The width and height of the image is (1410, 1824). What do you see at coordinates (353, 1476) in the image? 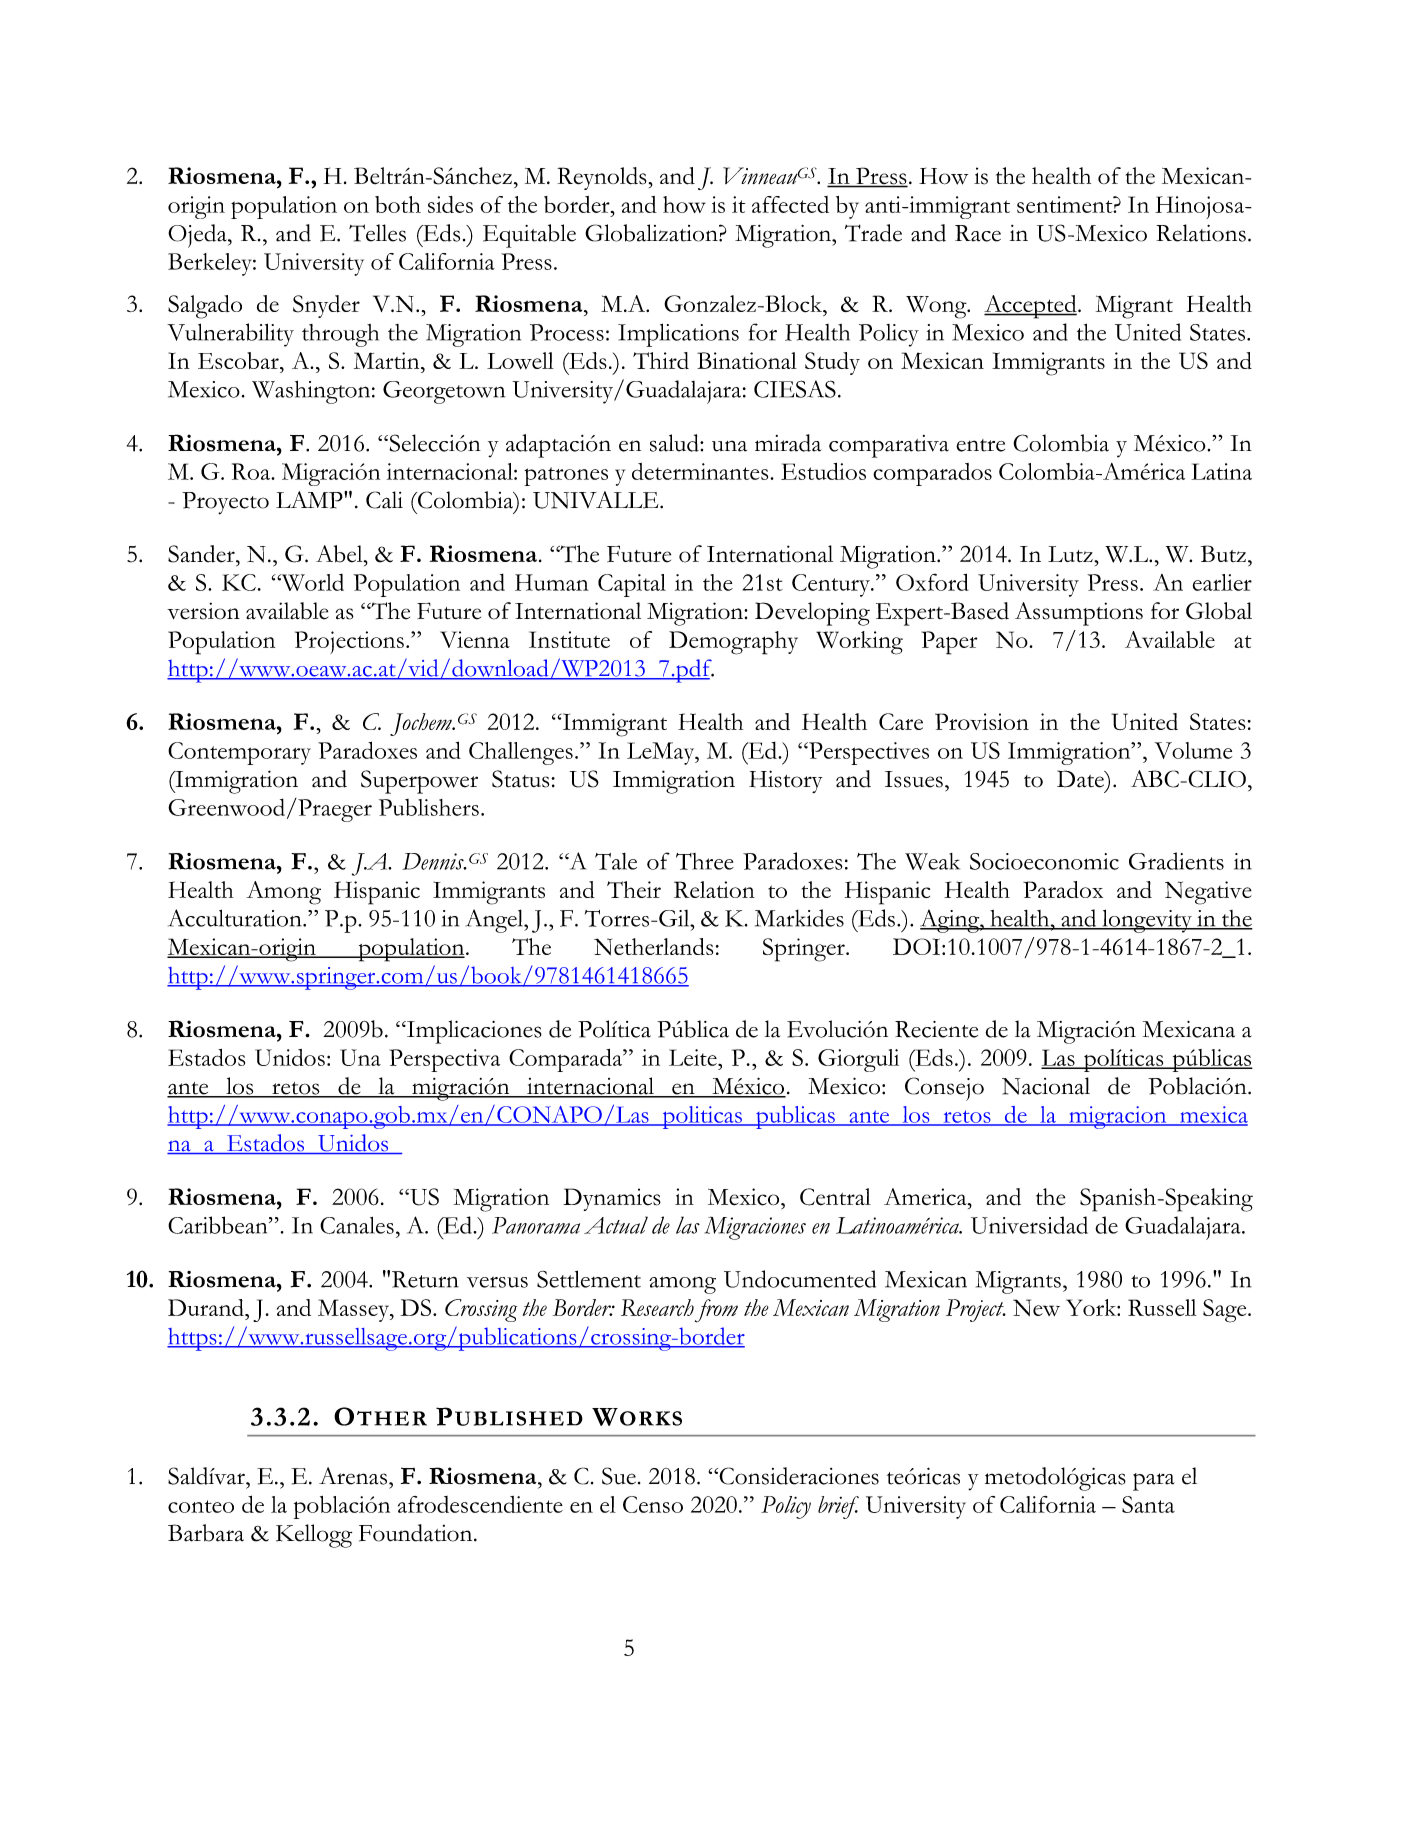
I see `Arenas` at bounding box center [353, 1476].
